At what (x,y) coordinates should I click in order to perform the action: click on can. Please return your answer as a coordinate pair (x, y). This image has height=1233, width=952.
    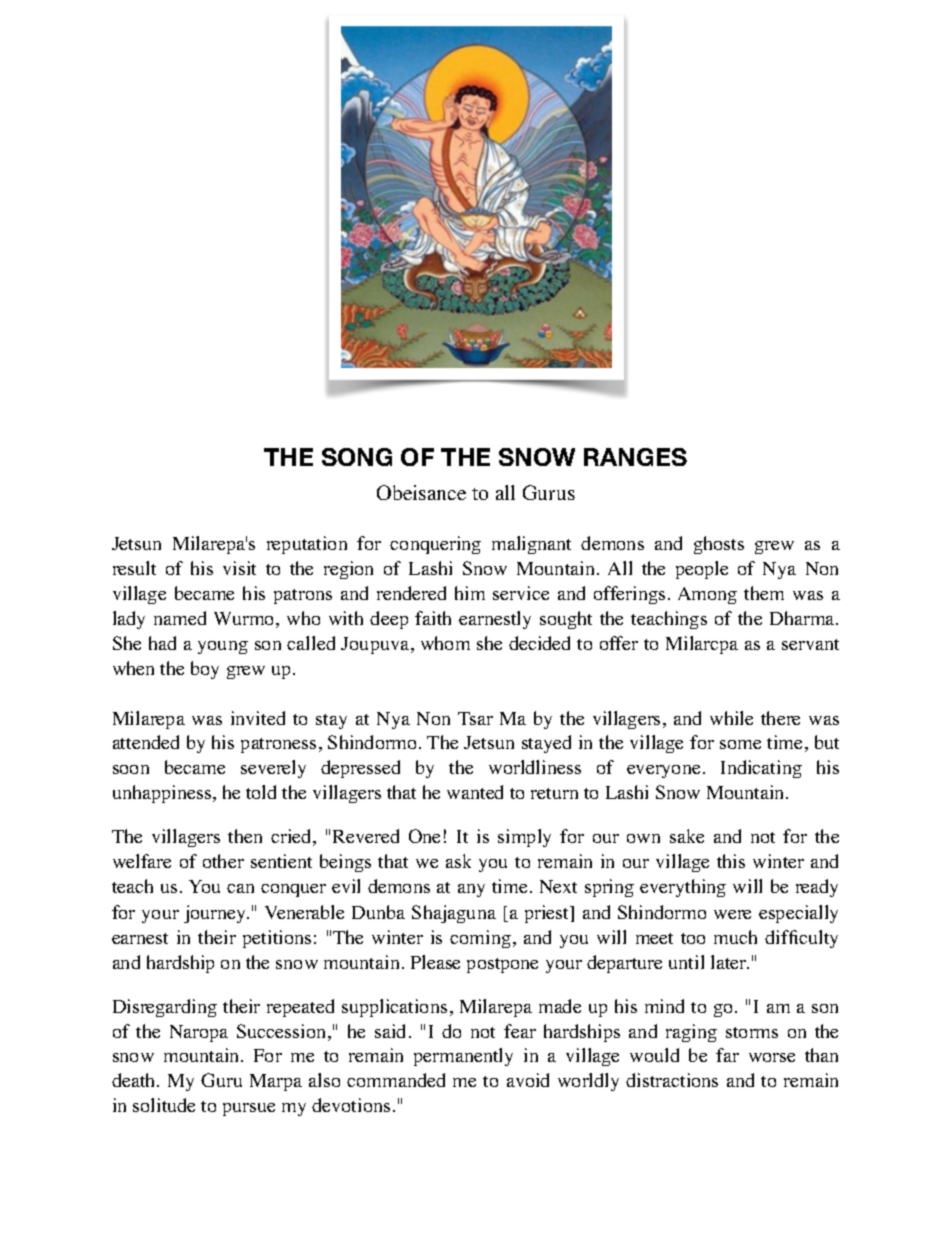
    Looking at the image, I should click on (240, 888).
